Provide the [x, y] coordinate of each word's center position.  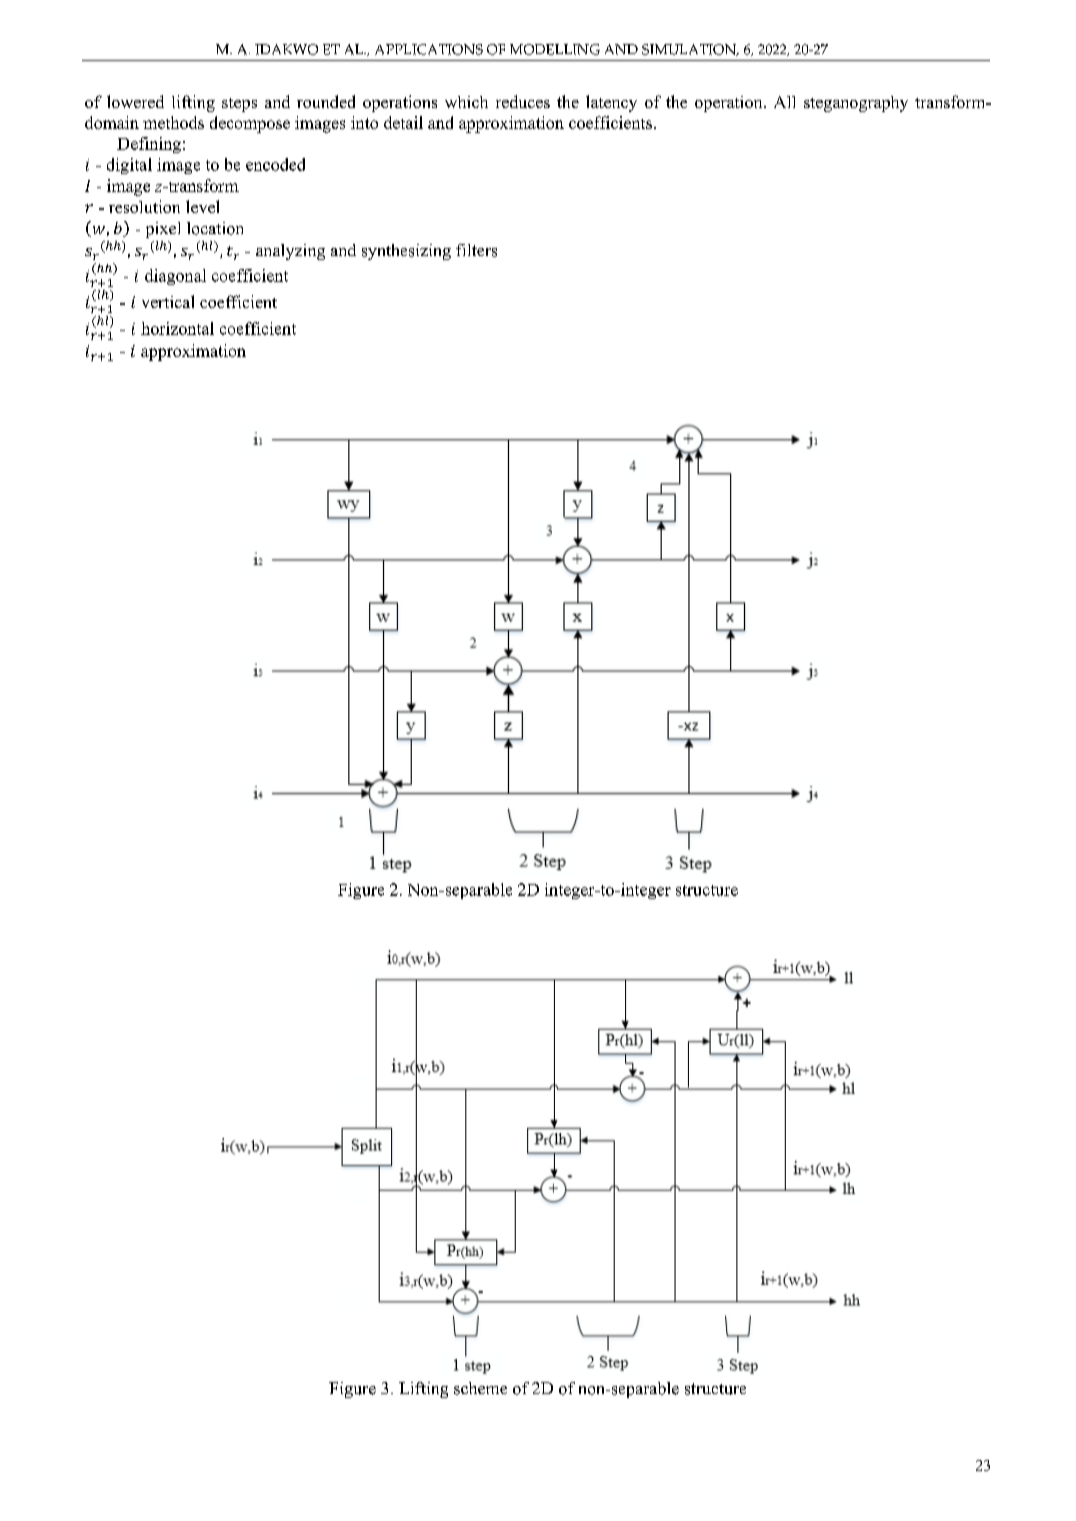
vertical [168, 301]
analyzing [290, 252]
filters [476, 250]
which [466, 102]
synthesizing [406, 252]
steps [239, 105]
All [784, 102]
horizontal [177, 328]
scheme [480, 1388]
